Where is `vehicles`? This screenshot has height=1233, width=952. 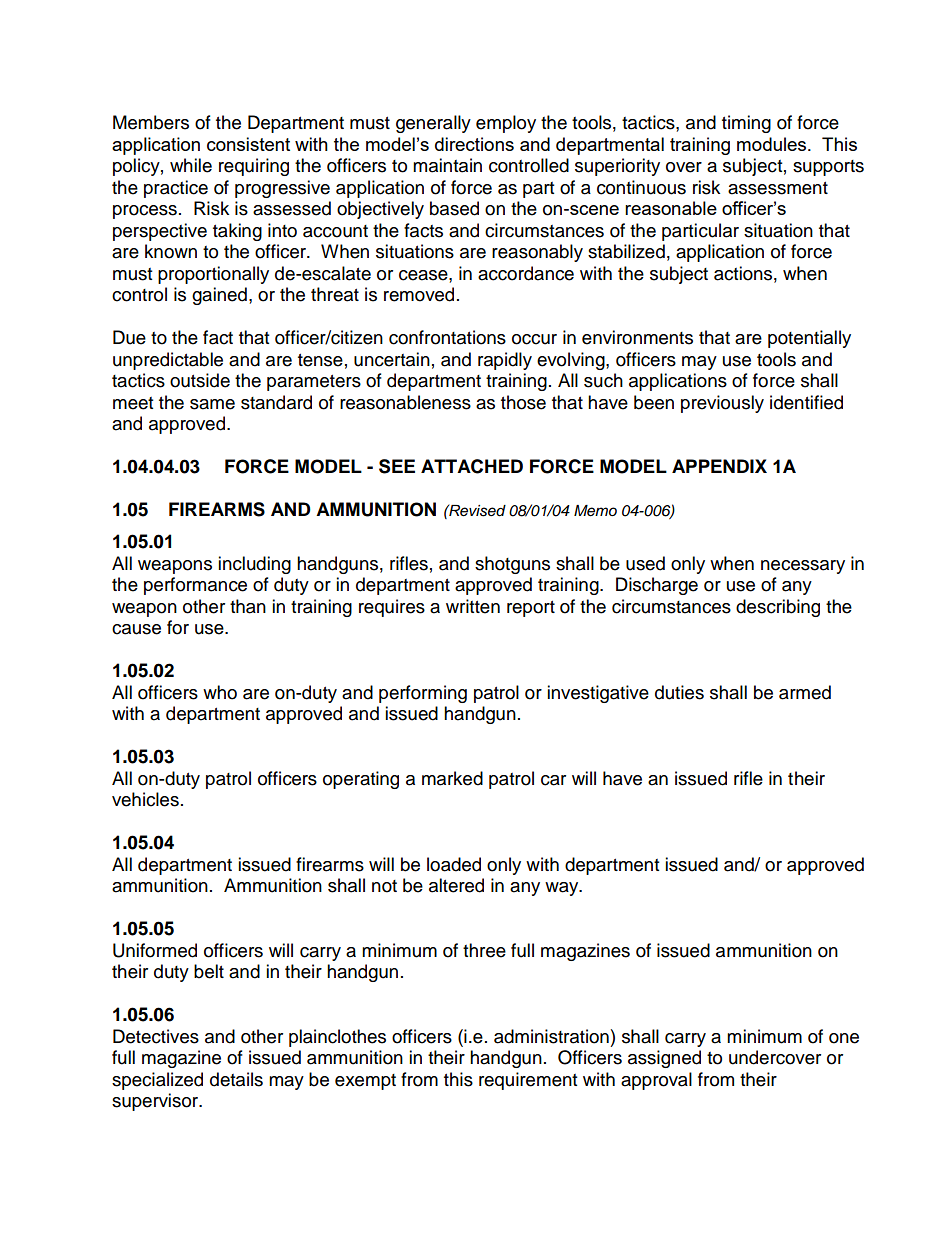 vehicles is located at coordinates (145, 799).
